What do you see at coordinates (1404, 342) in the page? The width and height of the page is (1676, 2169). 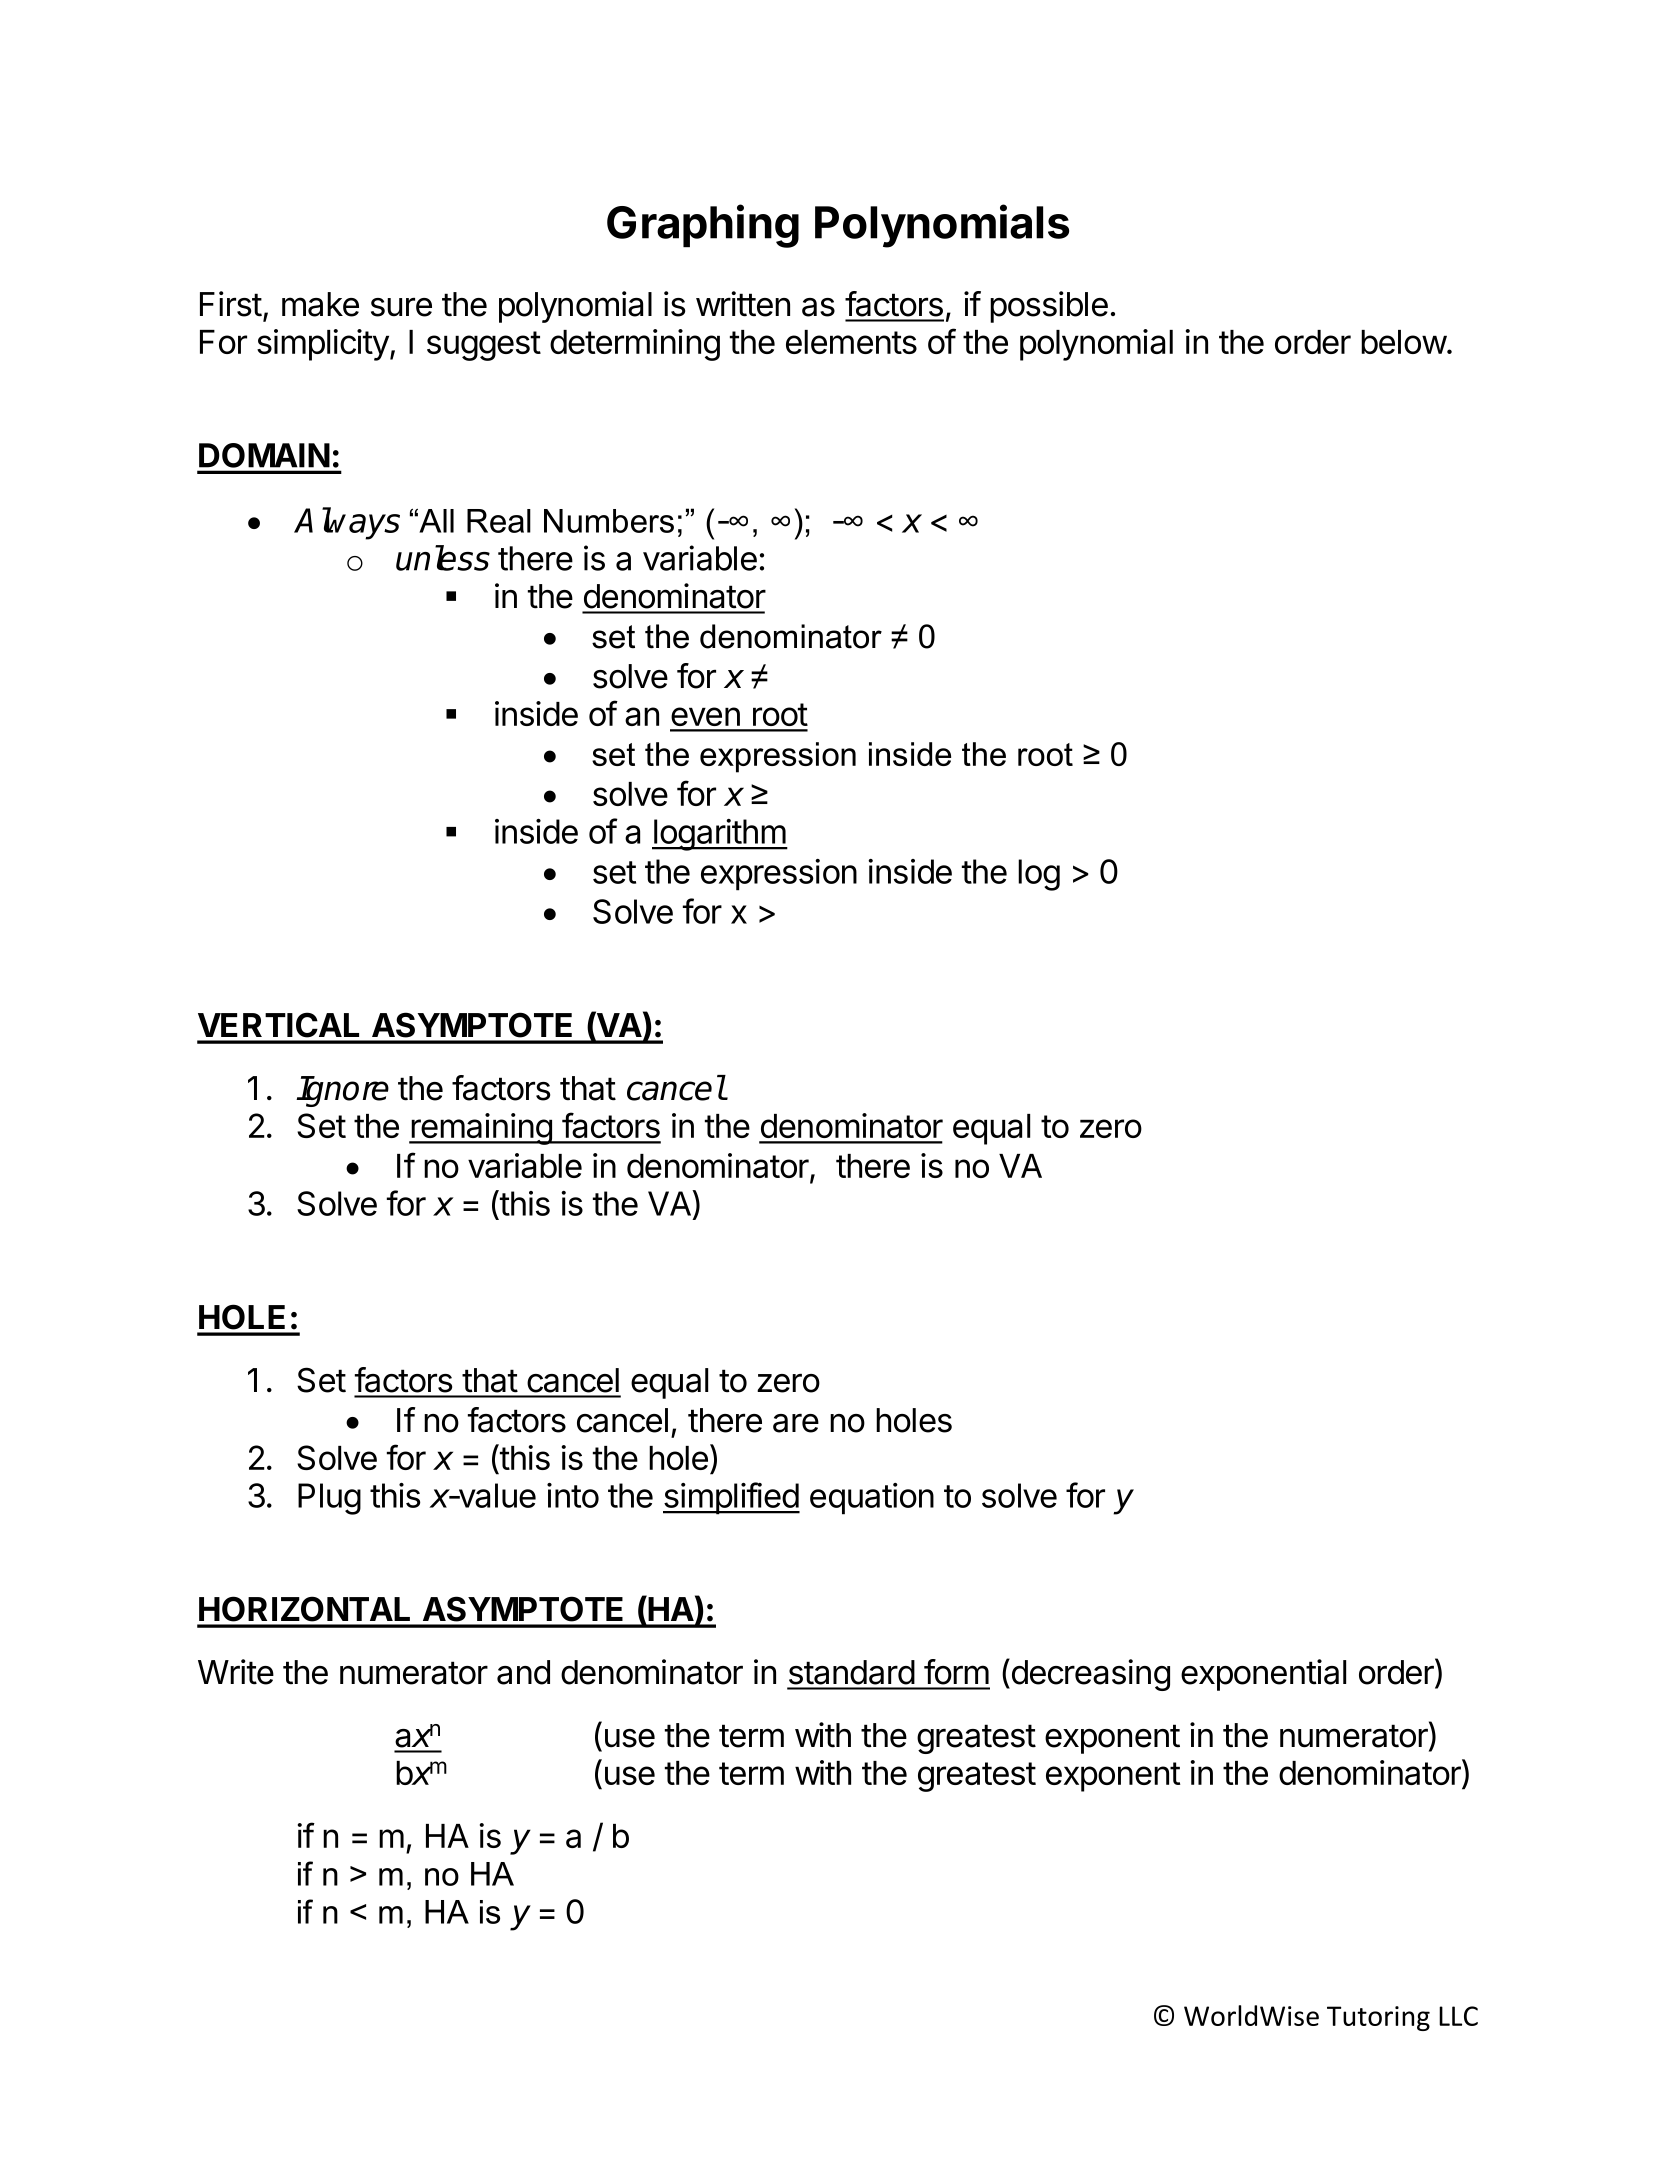 I see `below` at bounding box center [1404, 342].
